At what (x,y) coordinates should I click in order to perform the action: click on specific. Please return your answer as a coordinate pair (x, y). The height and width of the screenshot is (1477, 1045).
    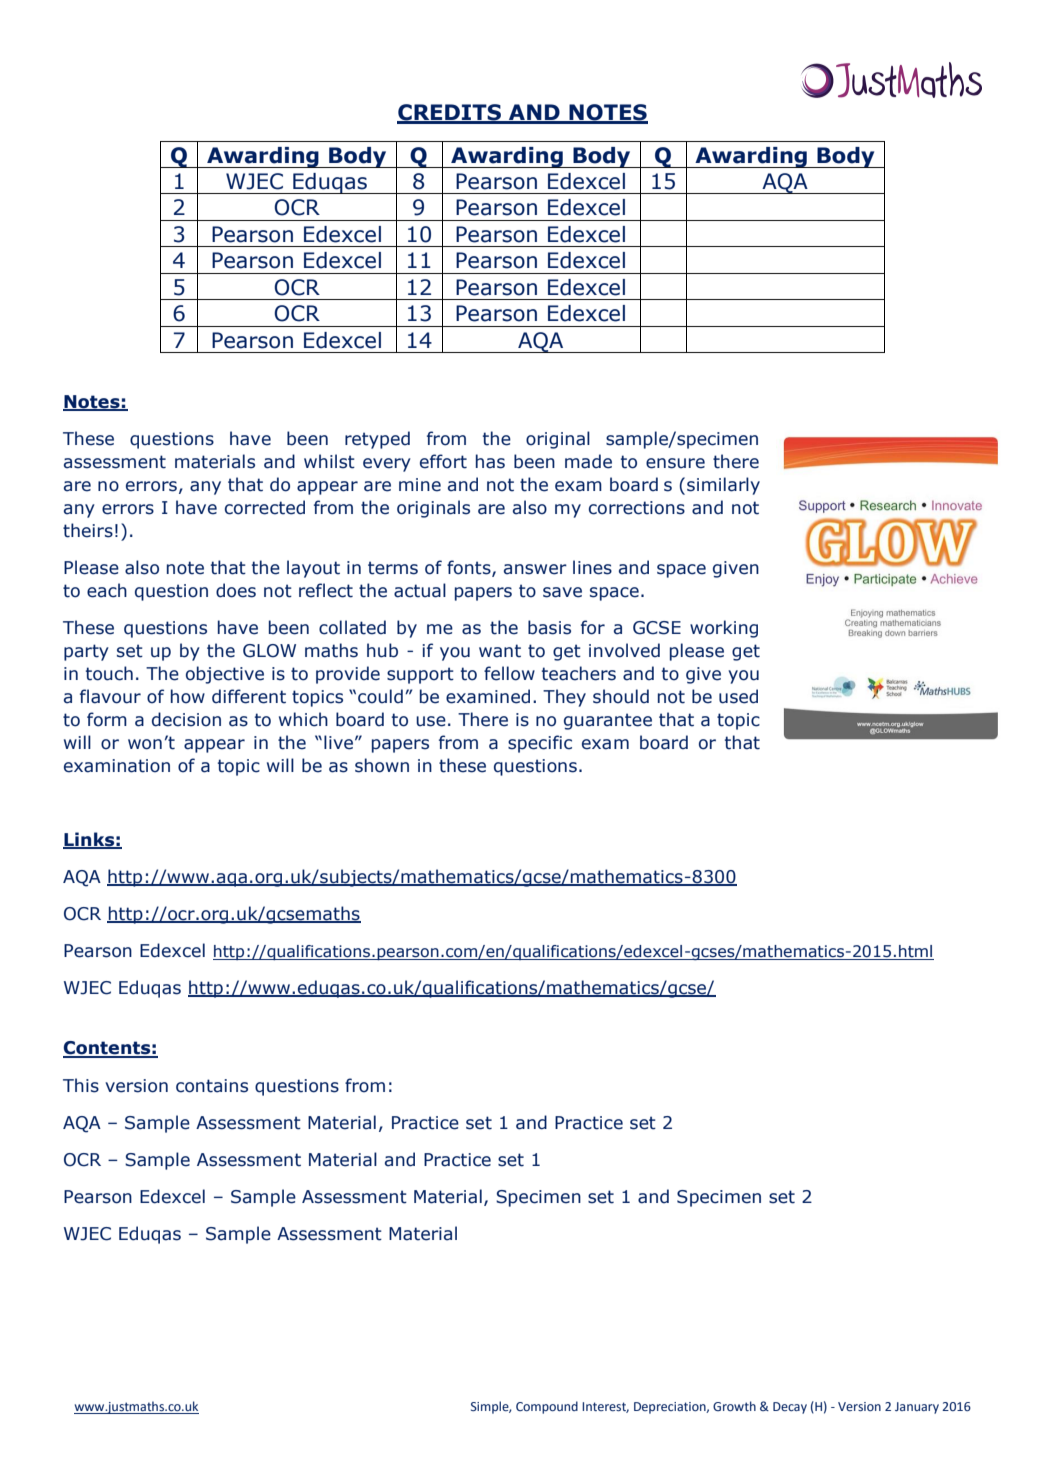
    Looking at the image, I should click on (540, 744).
